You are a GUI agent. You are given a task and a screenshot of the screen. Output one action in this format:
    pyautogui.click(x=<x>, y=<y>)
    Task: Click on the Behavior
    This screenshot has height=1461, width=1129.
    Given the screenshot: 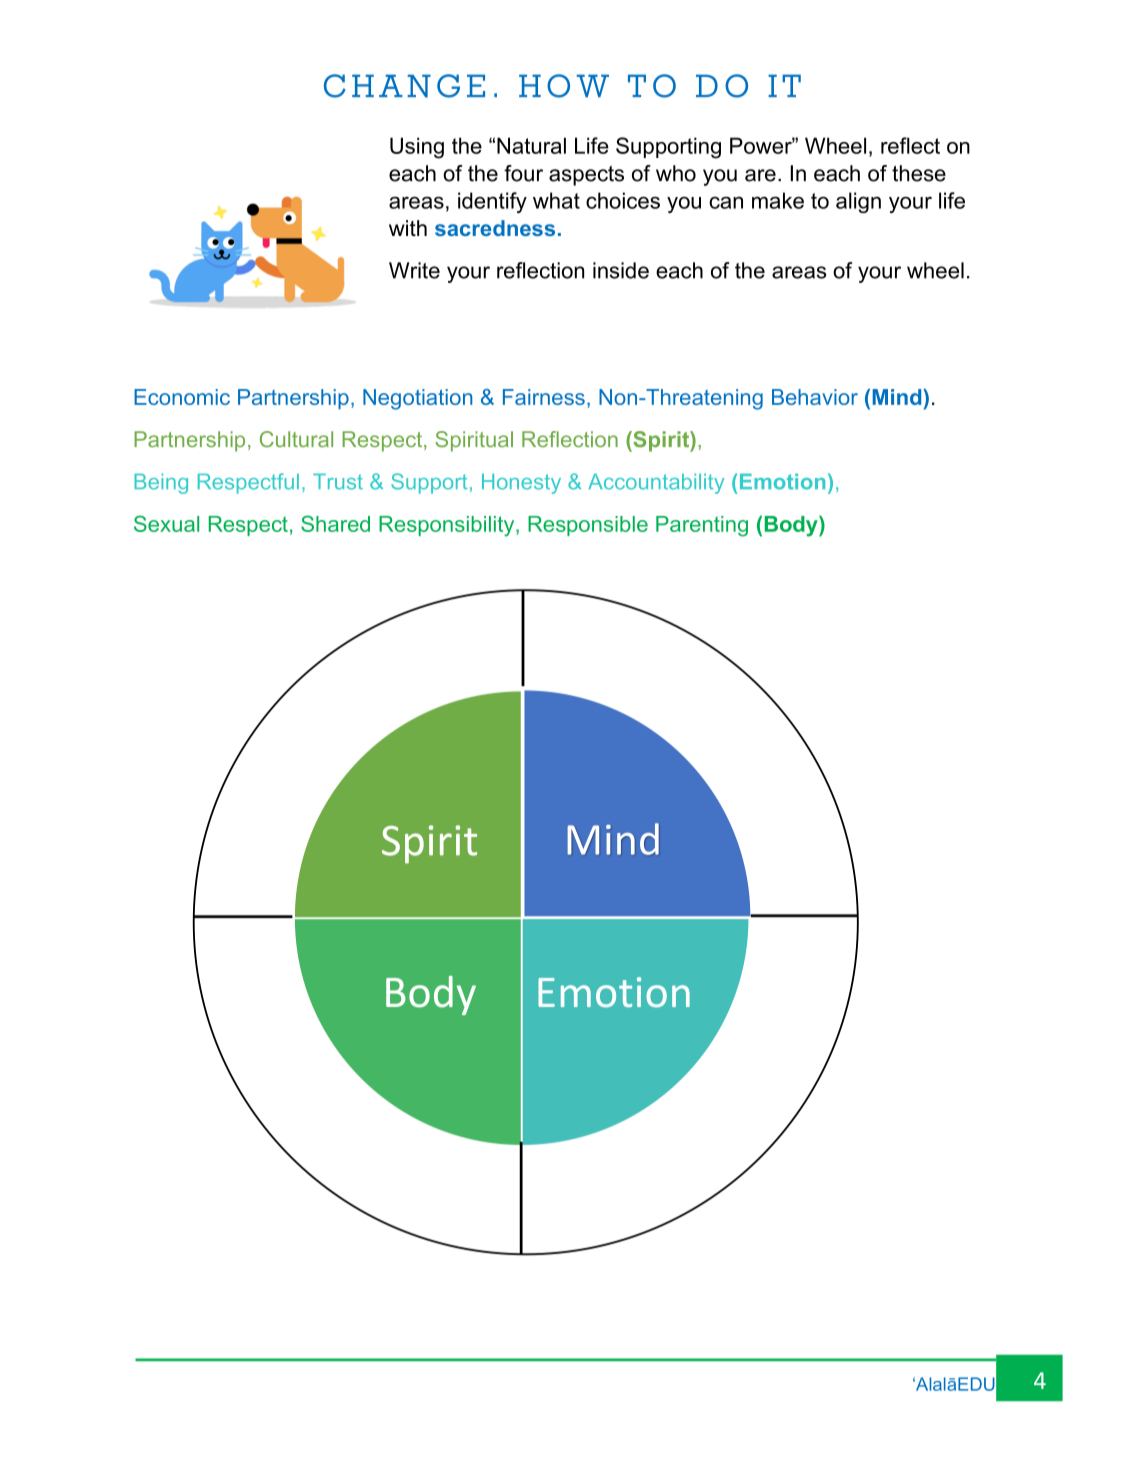 What is the action you would take?
    pyautogui.click(x=815, y=397)
